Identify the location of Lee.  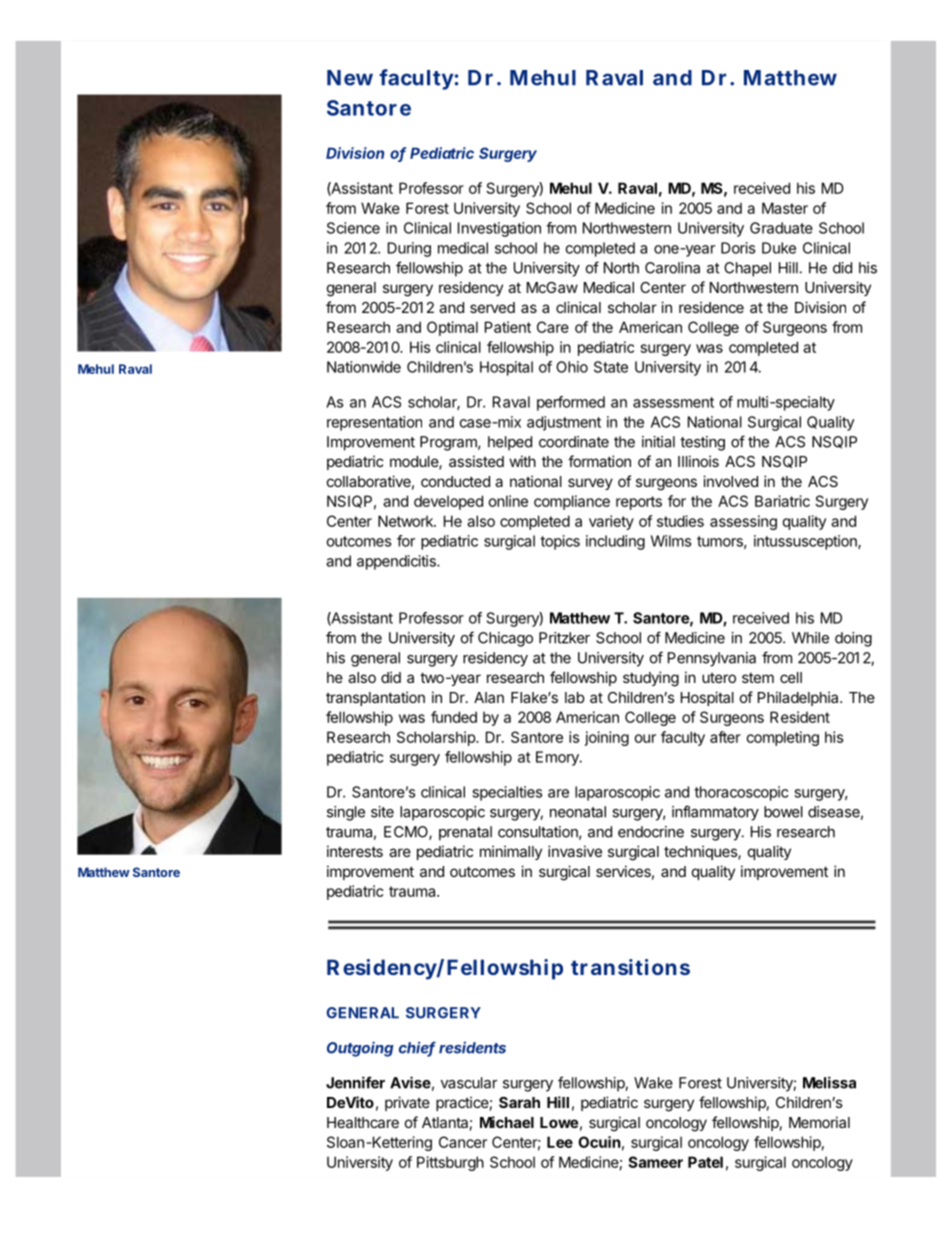
(560, 1142).
